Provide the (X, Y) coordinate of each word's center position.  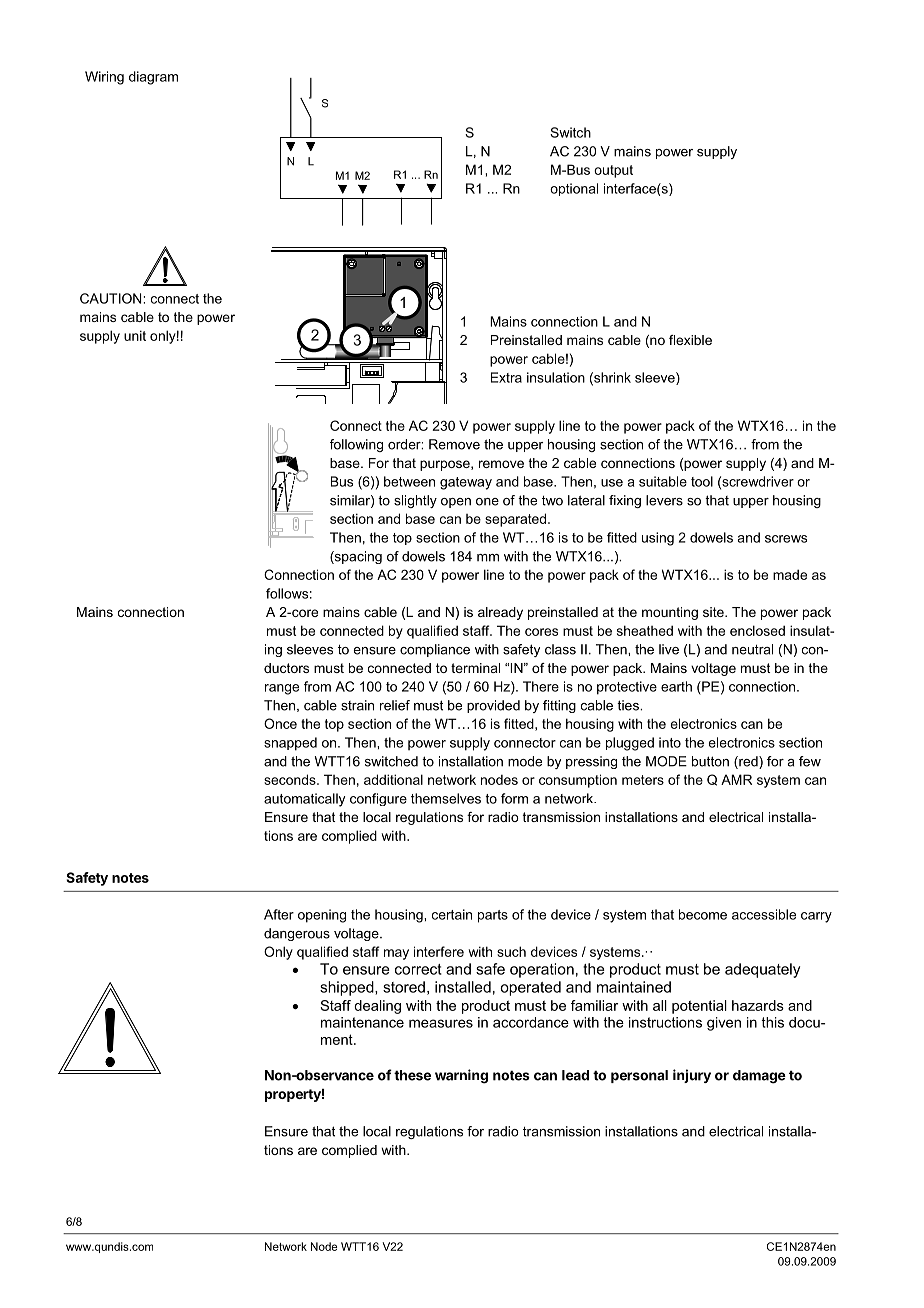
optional (574, 189)
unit (135, 335)
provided (493, 706)
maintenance (362, 1022)
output (613, 171)
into (670, 742)
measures (441, 1023)
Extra (506, 377)
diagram (153, 78)
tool (702, 481)
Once (280, 723)
